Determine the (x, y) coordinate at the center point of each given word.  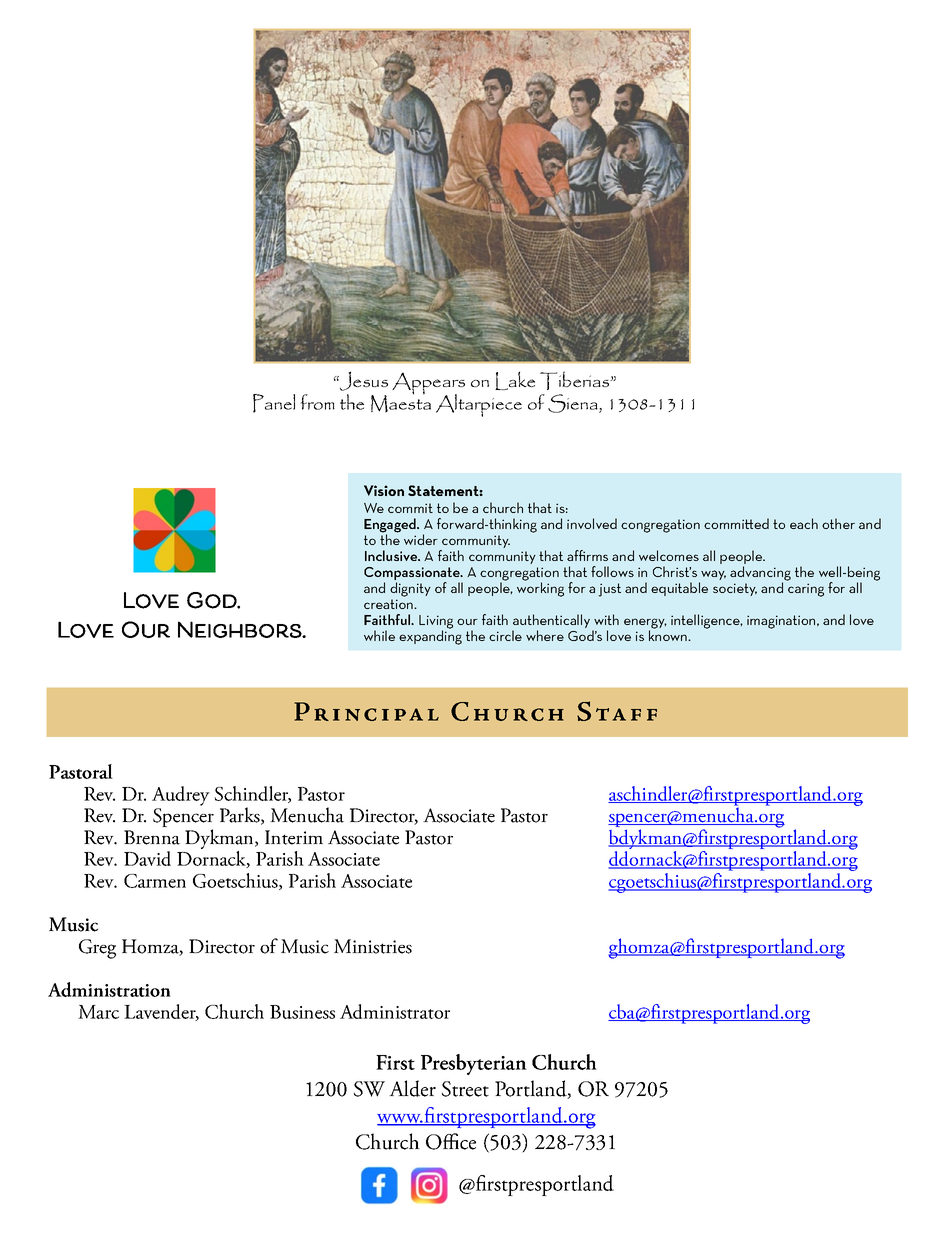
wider (421, 539)
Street (465, 1089)
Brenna (152, 837)
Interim (294, 837)
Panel (274, 403)
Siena (574, 403)
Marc (98, 1012)
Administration (109, 989)
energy (645, 624)
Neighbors (240, 629)
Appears (428, 385)
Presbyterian (474, 1064)
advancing (760, 574)
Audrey (181, 796)
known (669, 634)
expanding (430, 636)
